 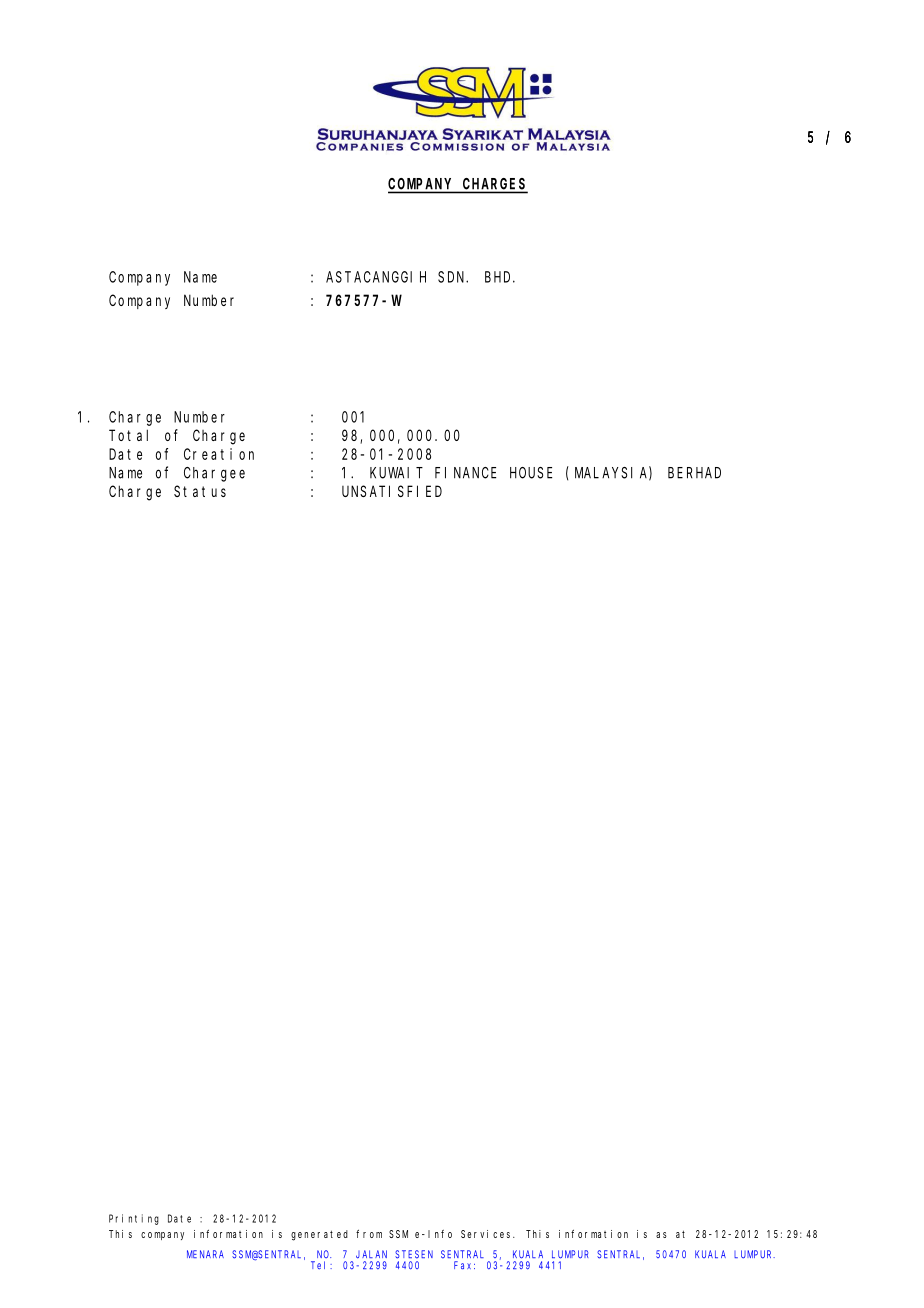 What do you see at coordinates (396, 473) in the screenshot?
I see `KUWAIT` at bounding box center [396, 473].
